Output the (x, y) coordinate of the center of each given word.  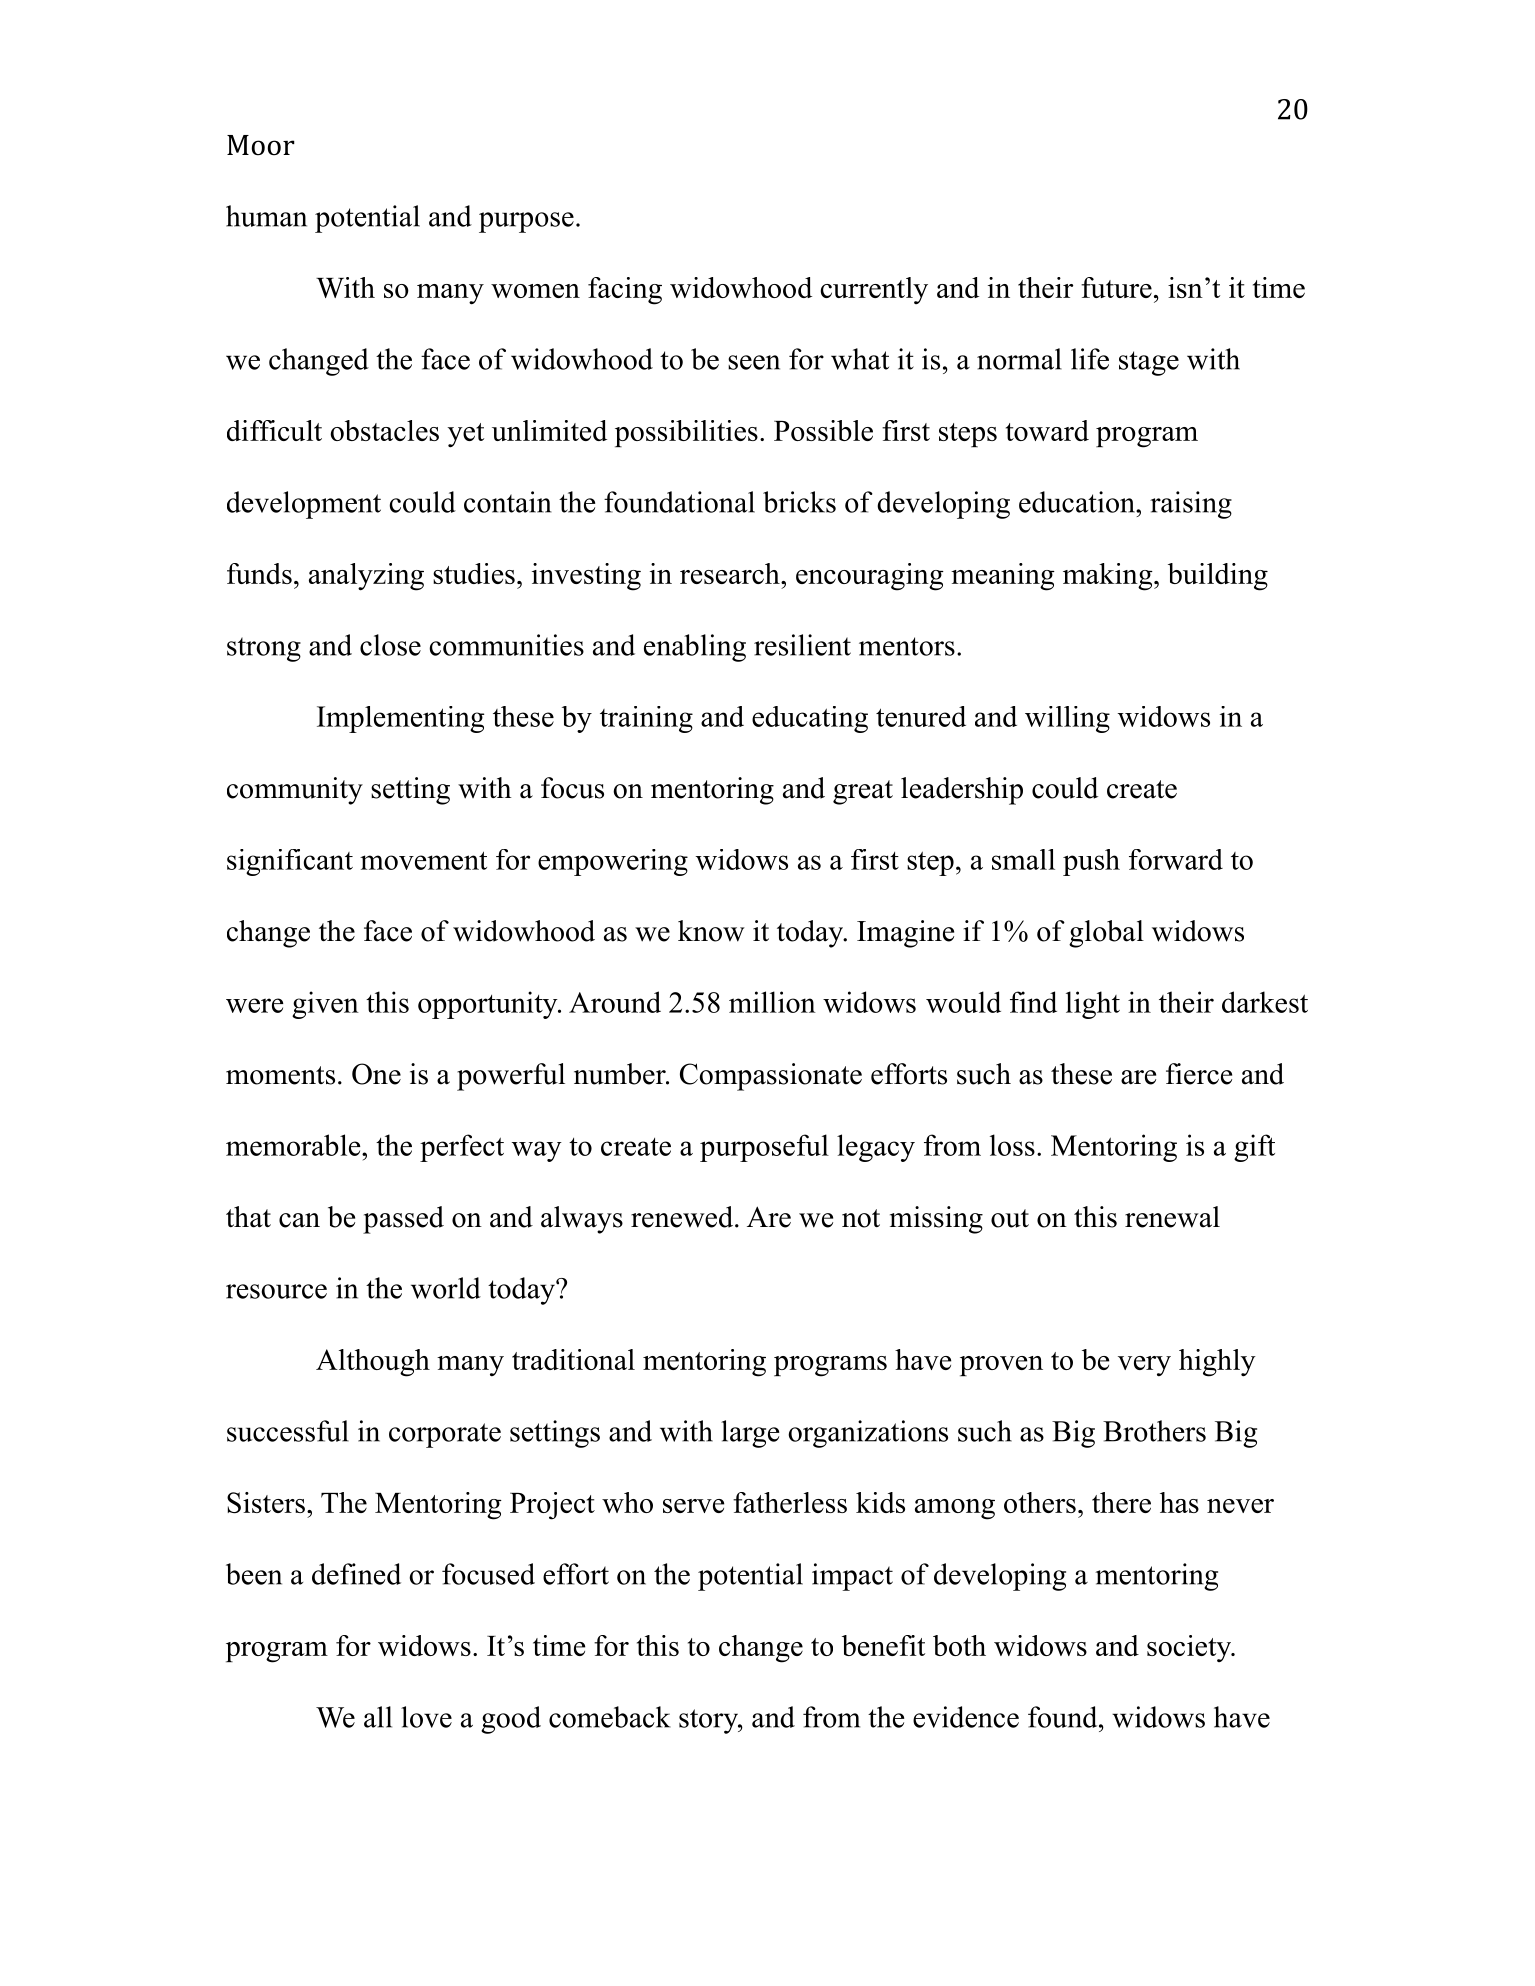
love (426, 1717)
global (1106, 934)
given (325, 1005)
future (1116, 287)
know (711, 931)
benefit (883, 1645)
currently (874, 290)
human (266, 216)
